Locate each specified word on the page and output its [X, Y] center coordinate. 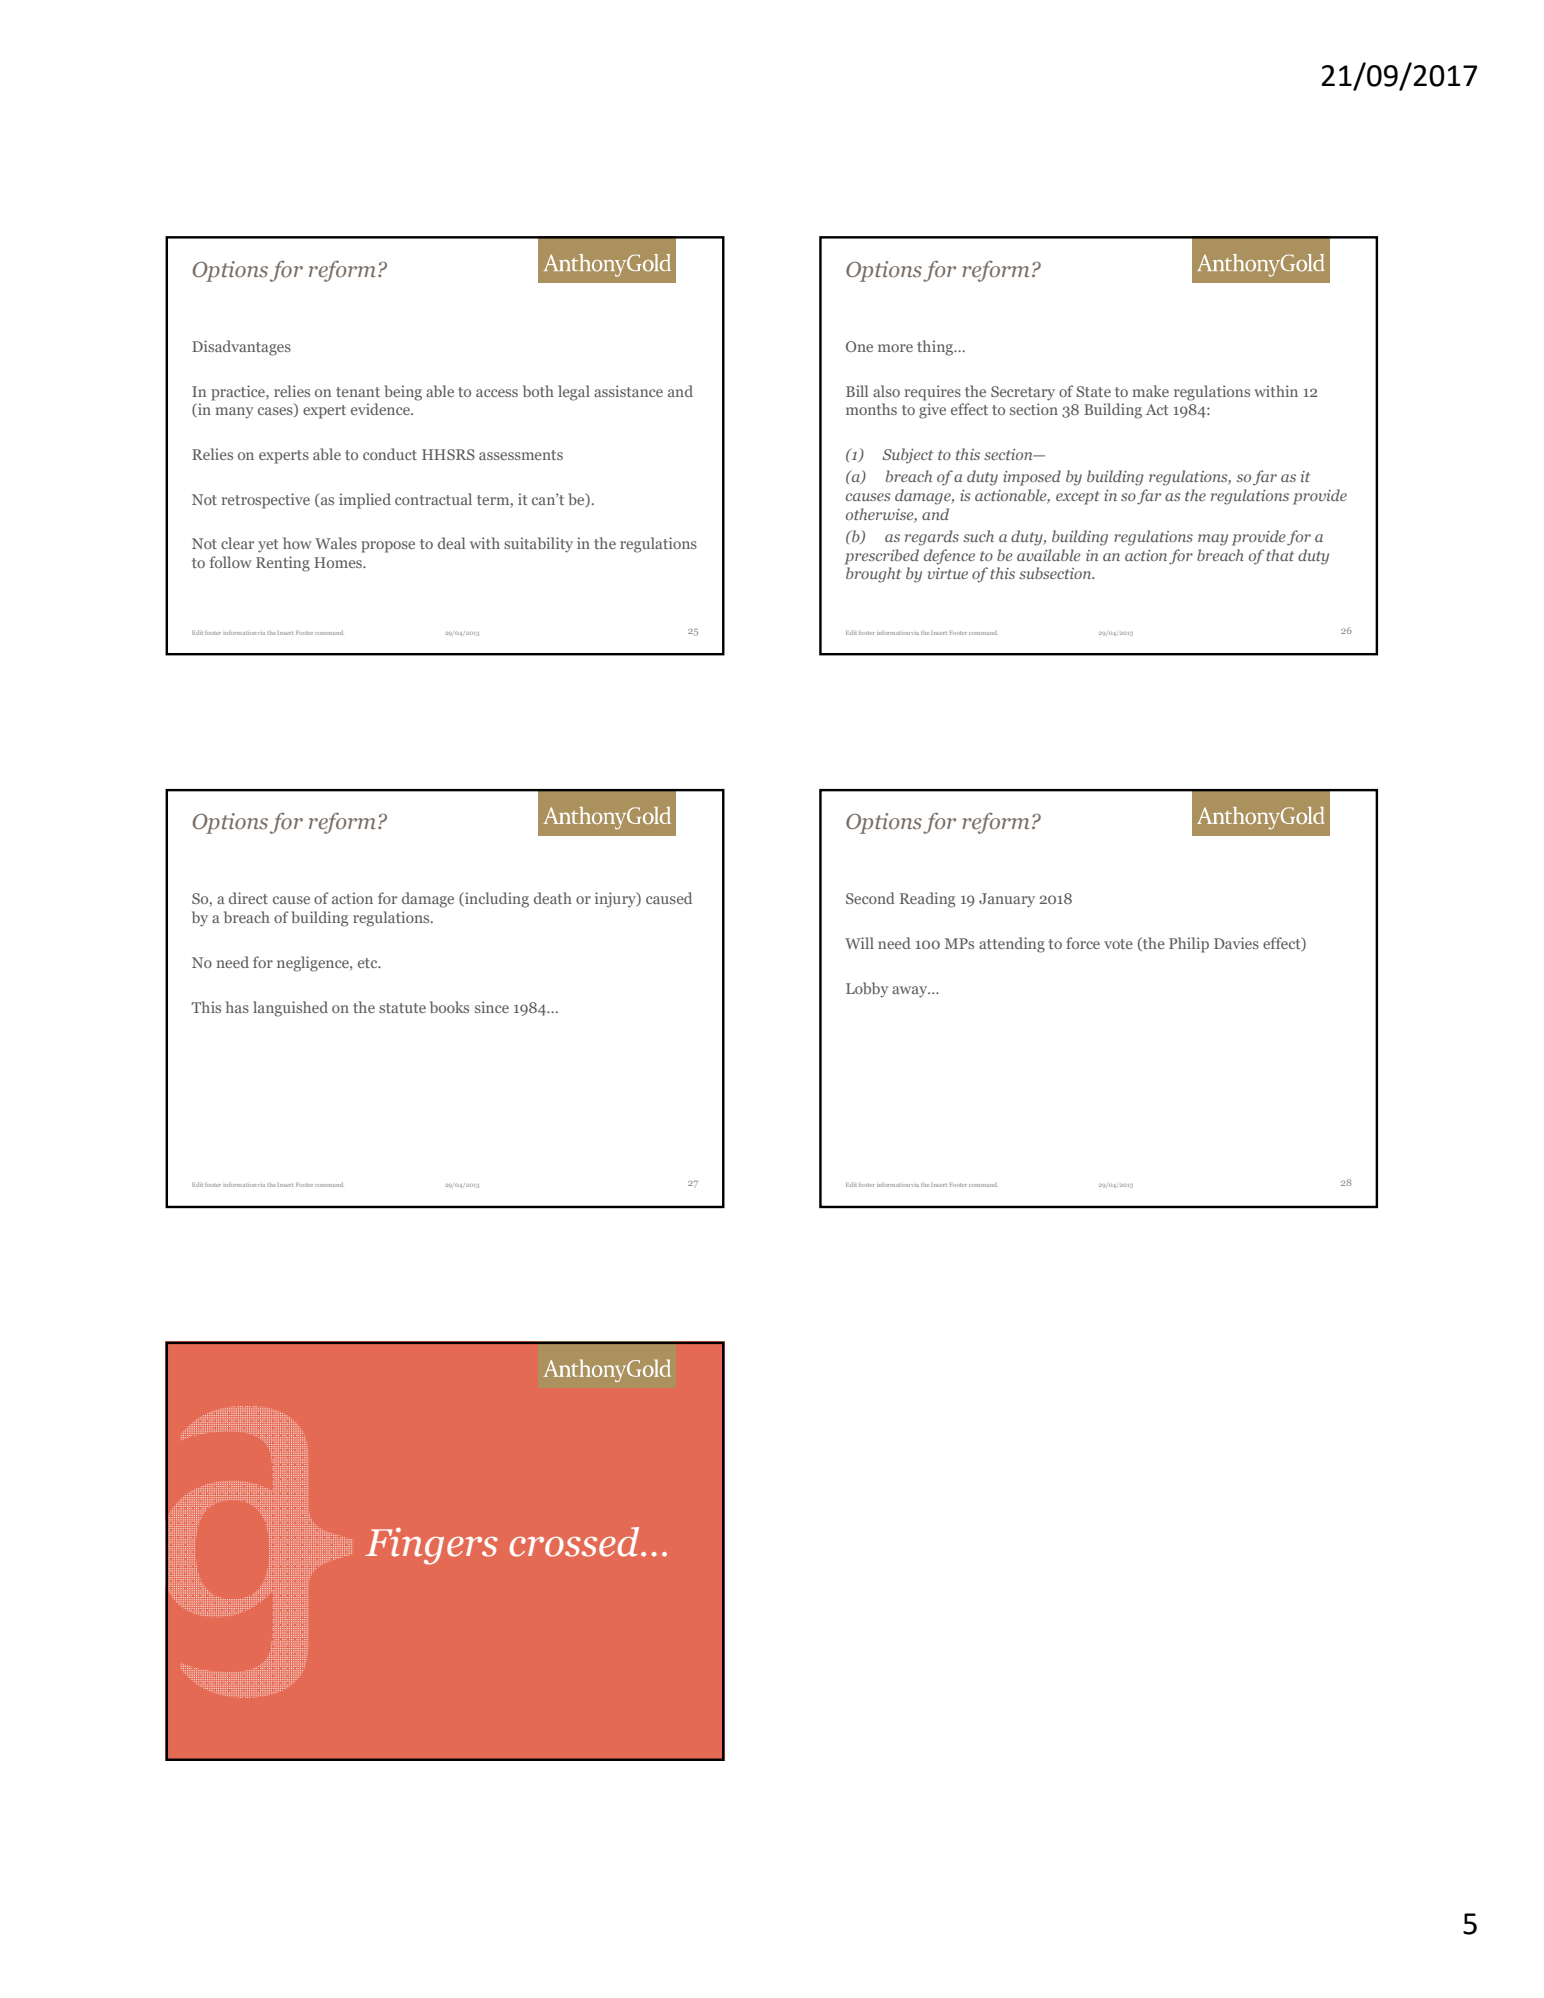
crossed [575, 1542]
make [1151, 391]
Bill [857, 391]
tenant [358, 392]
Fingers [431, 1546]
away [911, 992]
